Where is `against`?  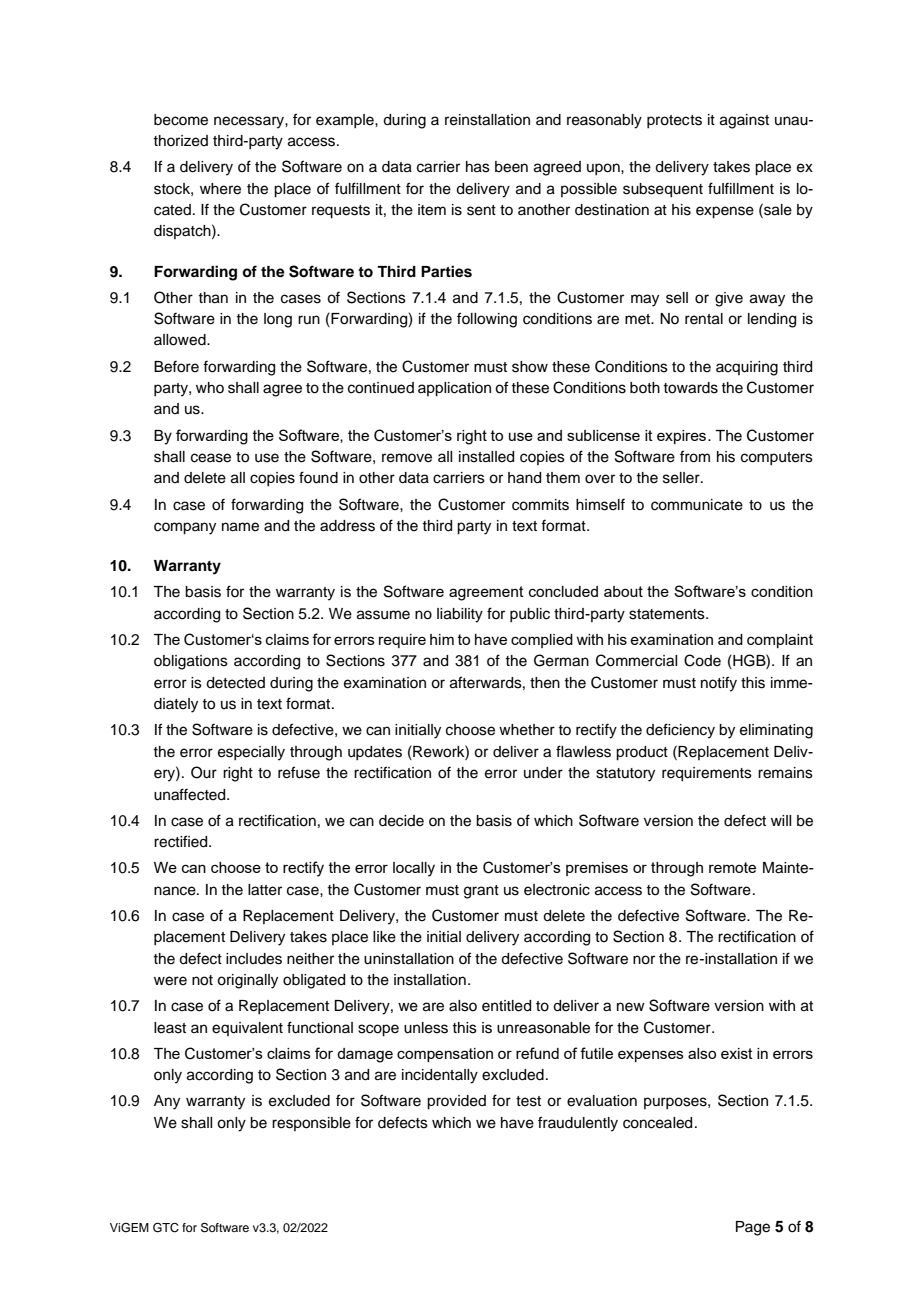
against is located at coordinates (744, 121).
